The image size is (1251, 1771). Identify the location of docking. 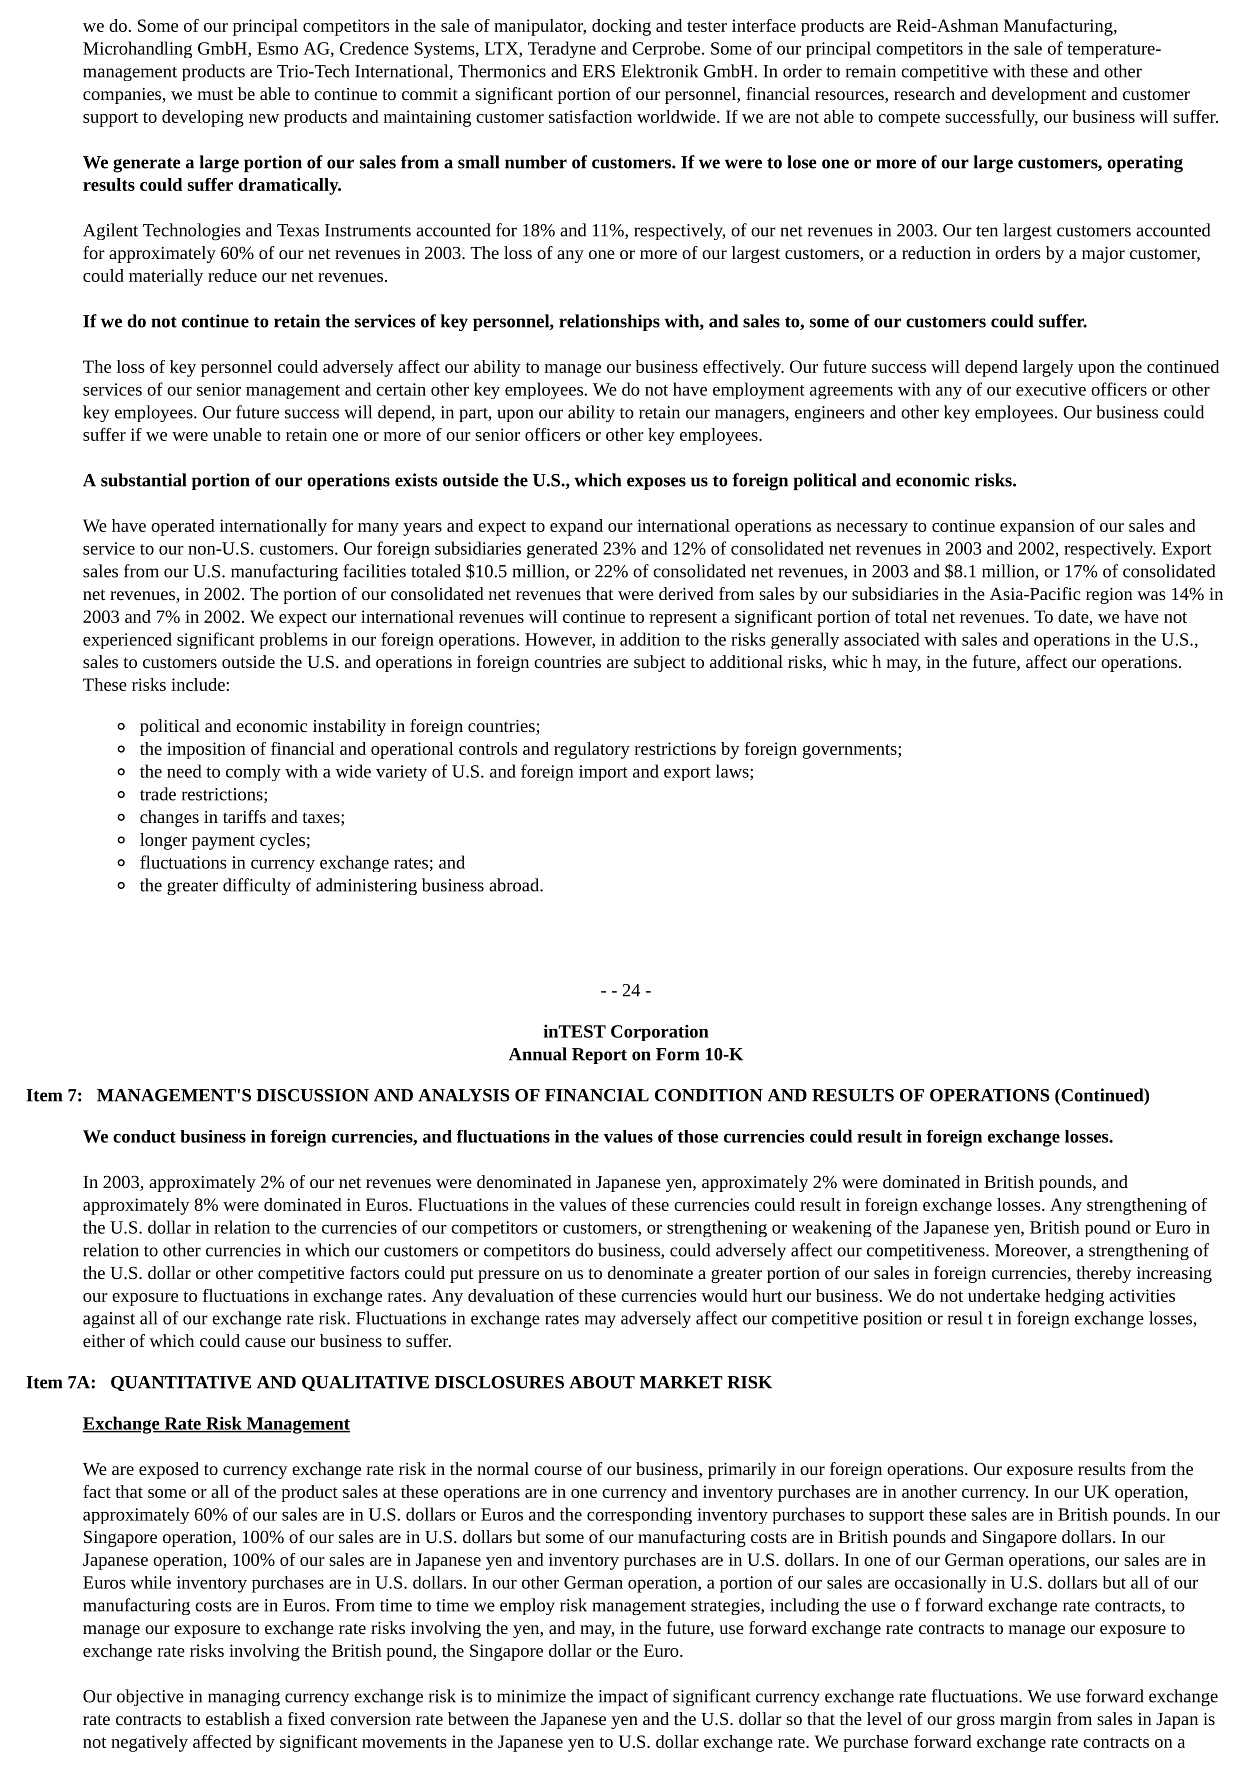
(621, 27).
